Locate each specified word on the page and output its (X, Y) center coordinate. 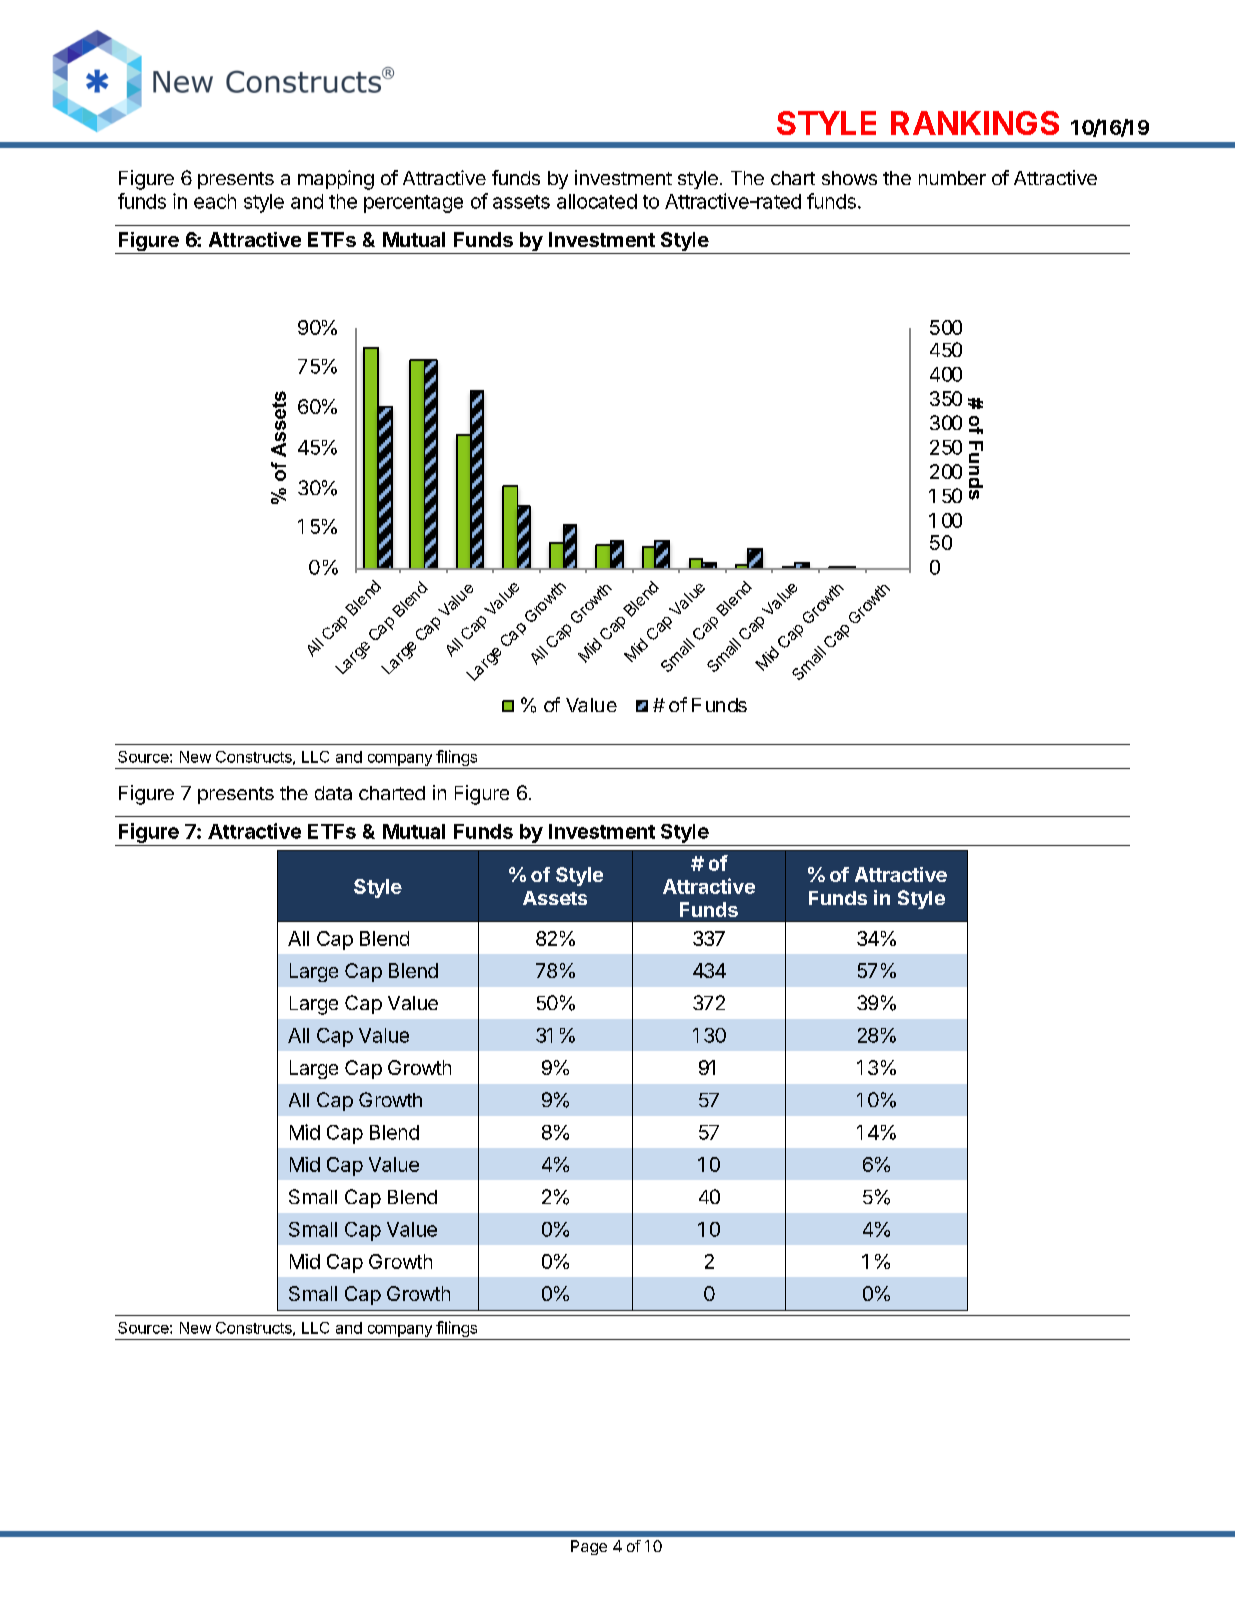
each (215, 201)
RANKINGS (975, 123)
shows (849, 178)
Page (589, 1547)
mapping (336, 180)
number (952, 178)
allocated (597, 201)
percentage (413, 204)
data (333, 793)
